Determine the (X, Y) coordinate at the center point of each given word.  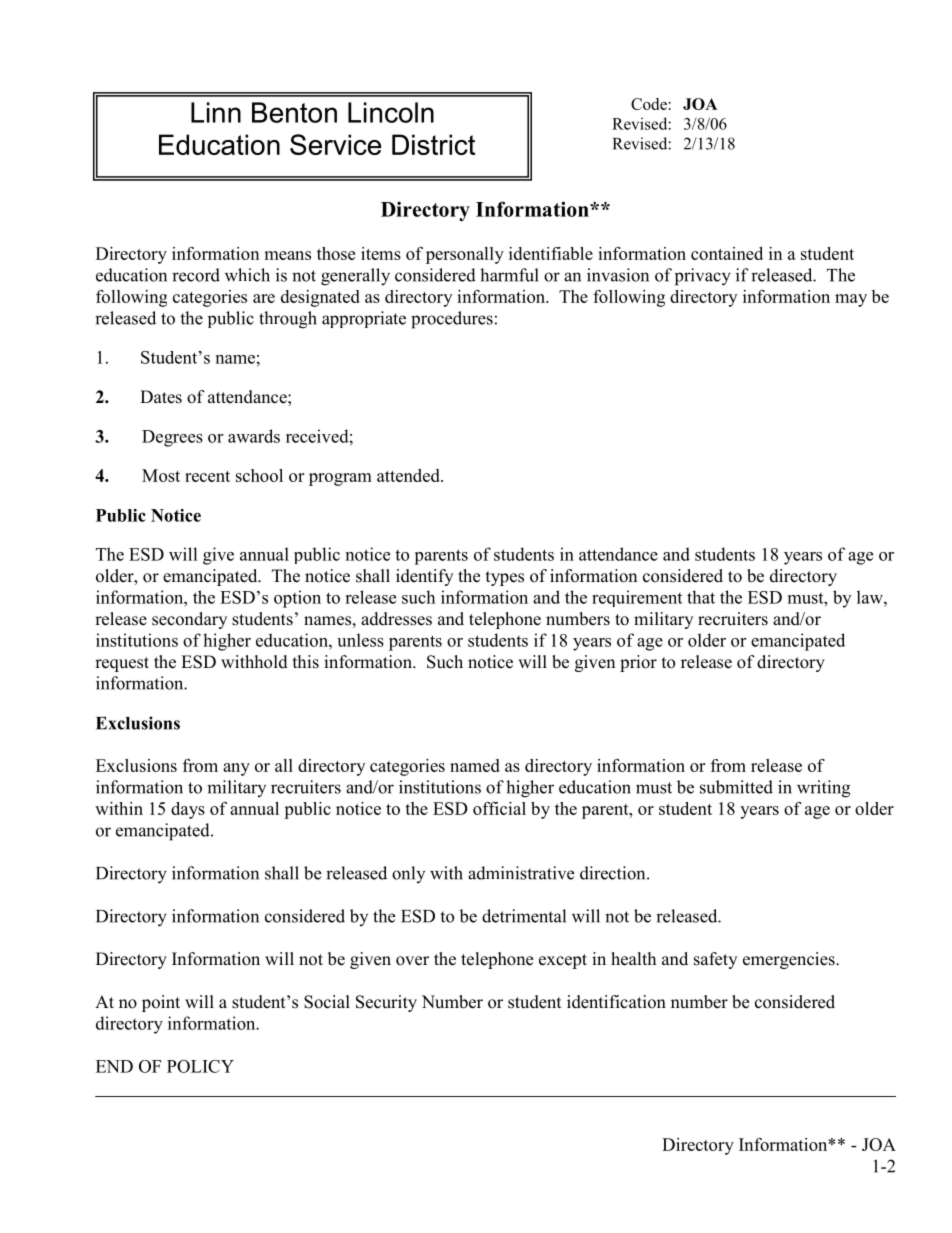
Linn (216, 112)
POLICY (200, 1066)
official (499, 808)
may (851, 300)
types (505, 578)
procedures (452, 320)
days (188, 810)
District (434, 144)
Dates (161, 397)
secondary (189, 620)
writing (823, 789)
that (701, 597)
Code (649, 104)
